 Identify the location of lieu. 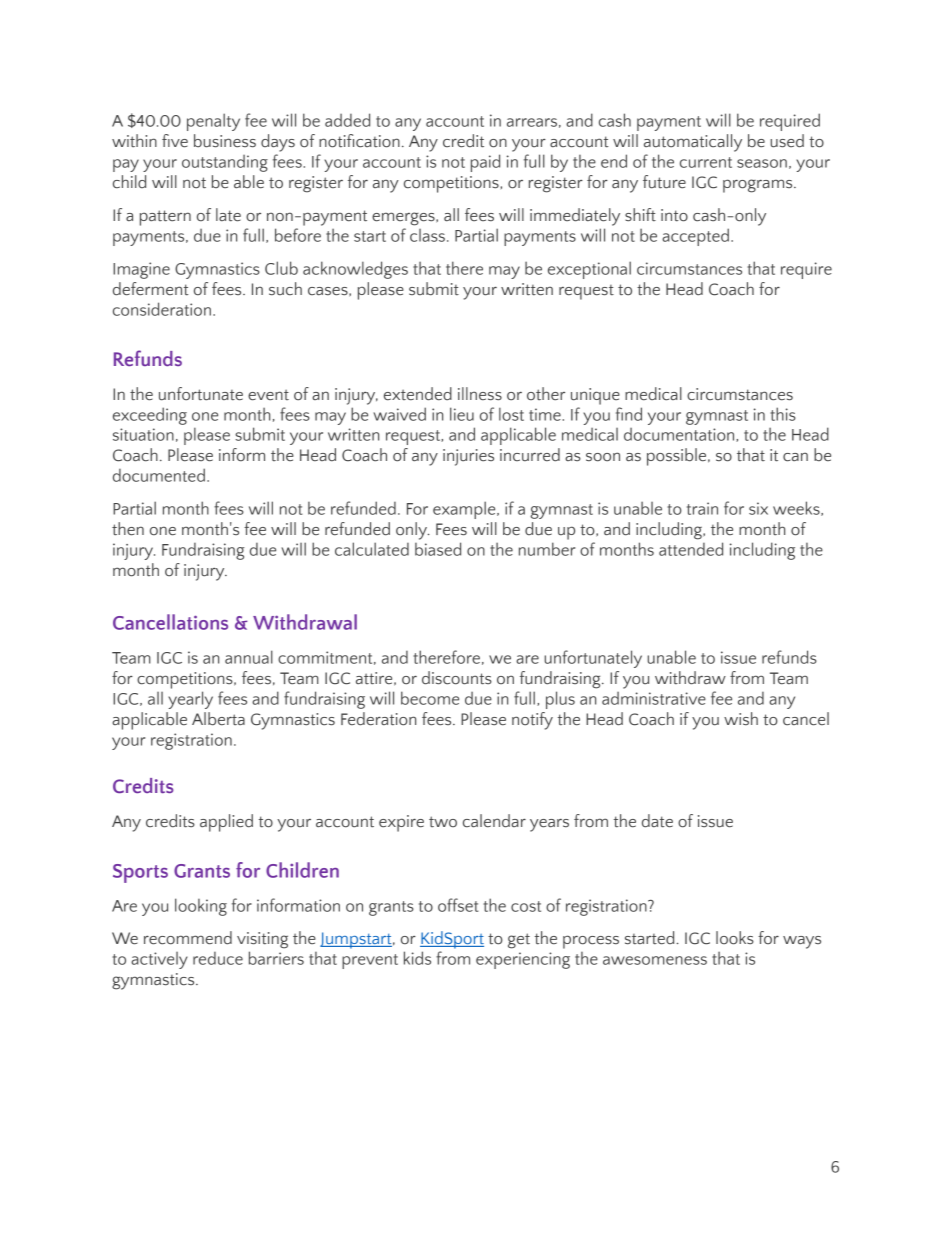
(462, 414).
